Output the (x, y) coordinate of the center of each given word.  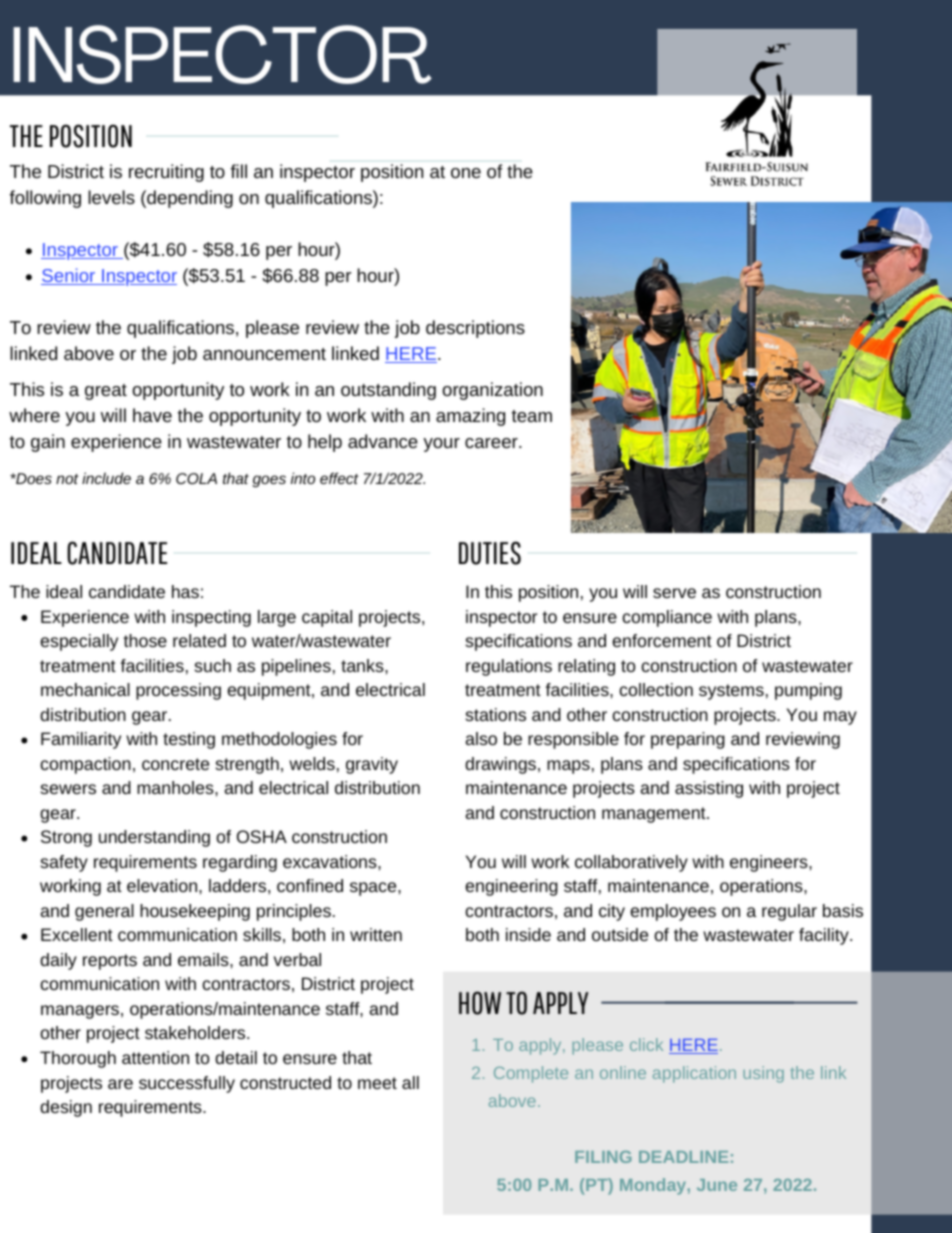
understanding (154, 838)
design (66, 1108)
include (106, 478)
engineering (511, 887)
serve (674, 593)
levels (111, 197)
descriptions (475, 329)
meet (377, 1083)
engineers (770, 863)
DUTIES (490, 553)
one (466, 173)
